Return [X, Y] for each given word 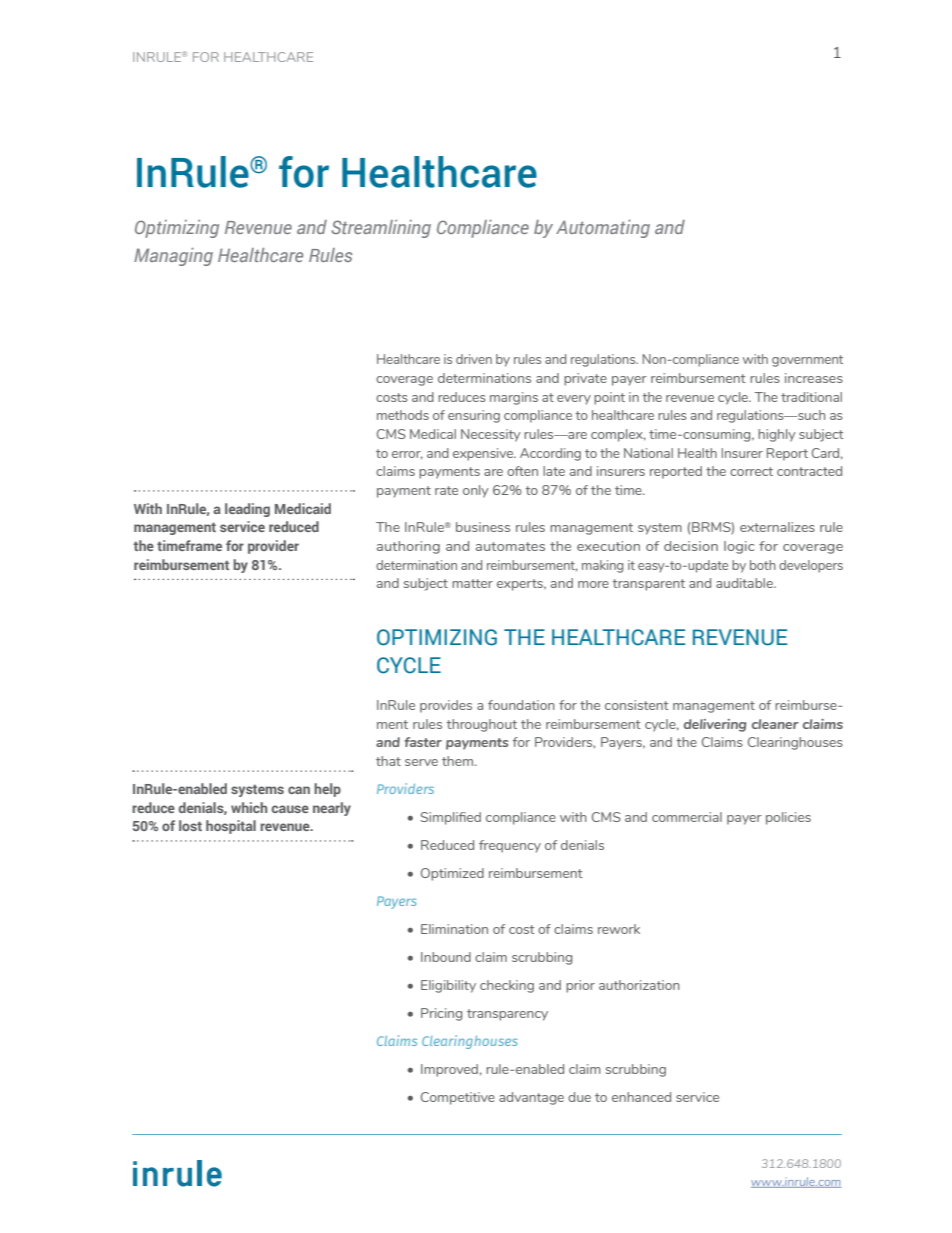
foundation [521, 705]
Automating [603, 229]
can [299, 790]
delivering [715, 725]
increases [814, 378]
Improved [449, 1070]
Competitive [458, 1098]
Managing [173, 257]
